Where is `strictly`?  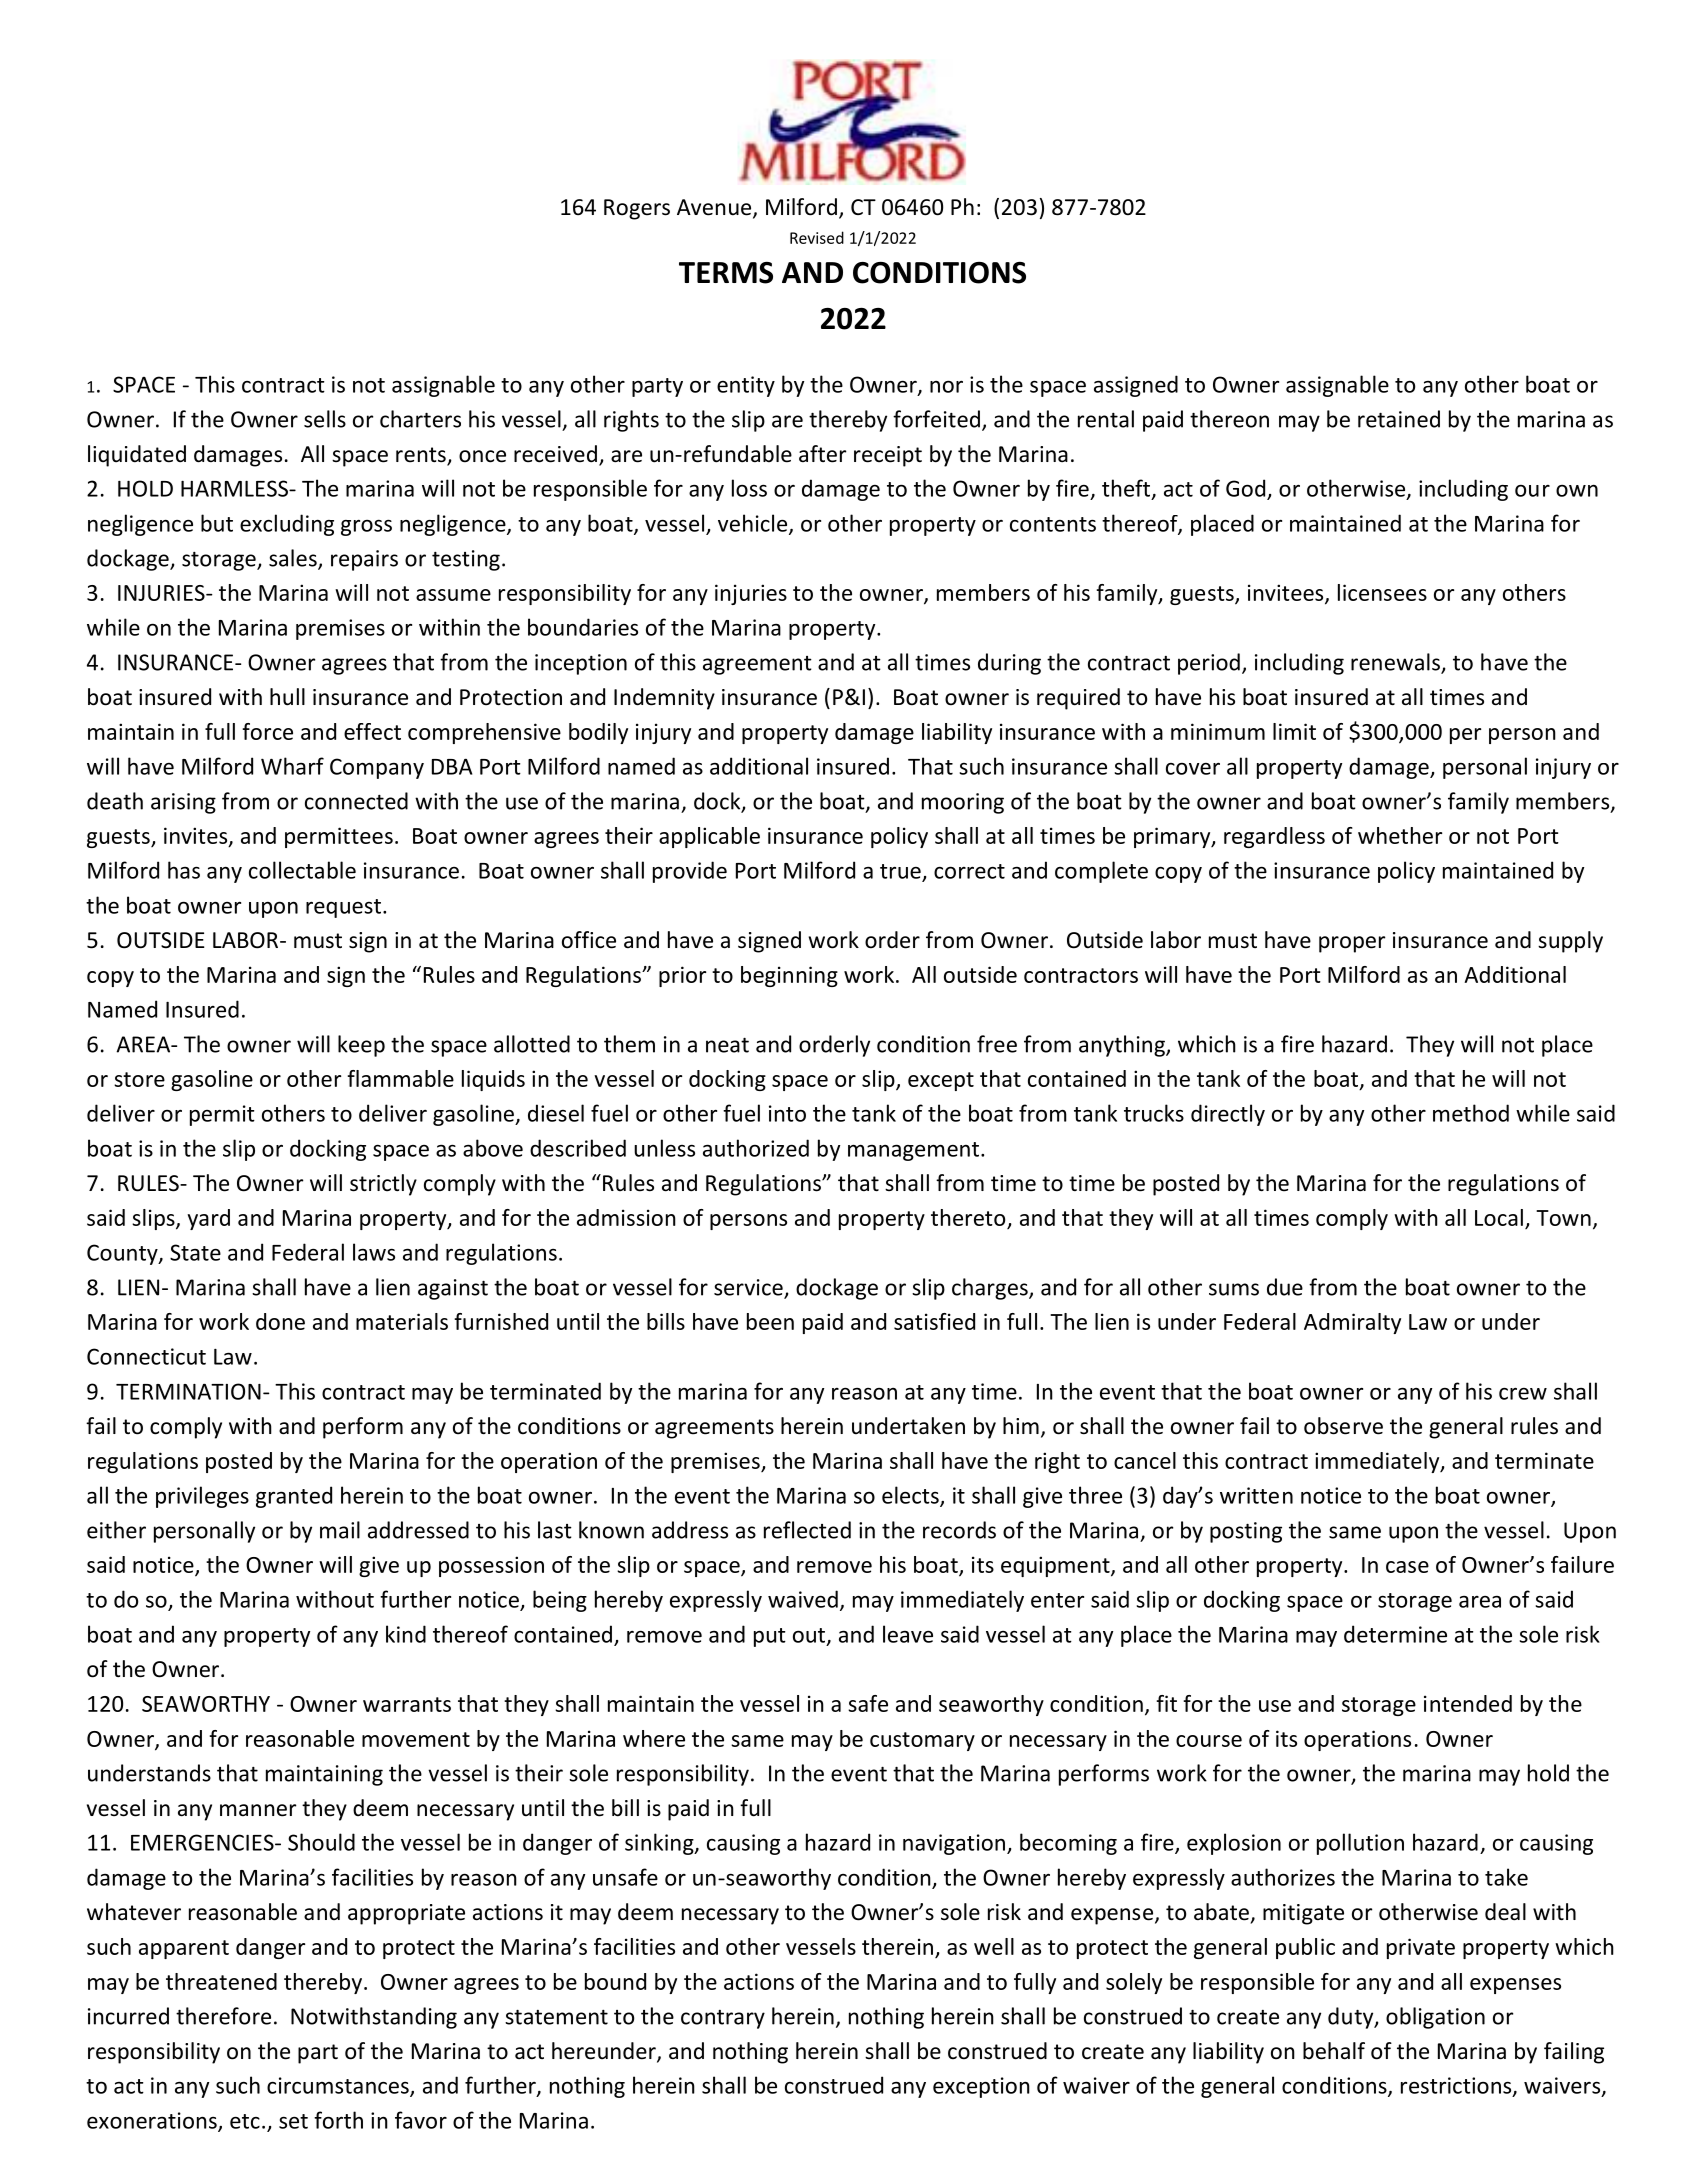
strictly is located at coordinates (383, 1185).
